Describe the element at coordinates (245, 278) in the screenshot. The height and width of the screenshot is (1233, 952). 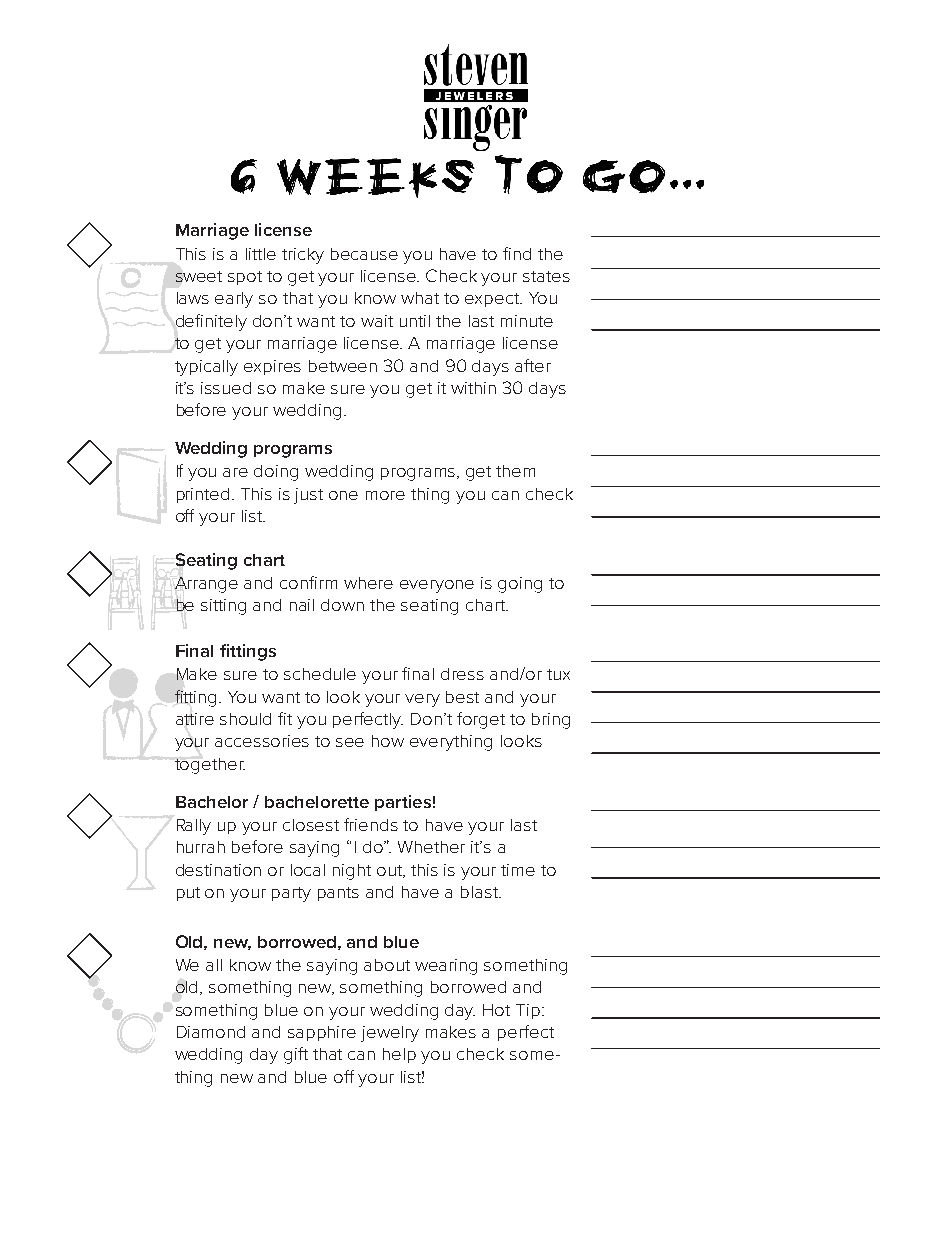
I see `spot` at that location.
